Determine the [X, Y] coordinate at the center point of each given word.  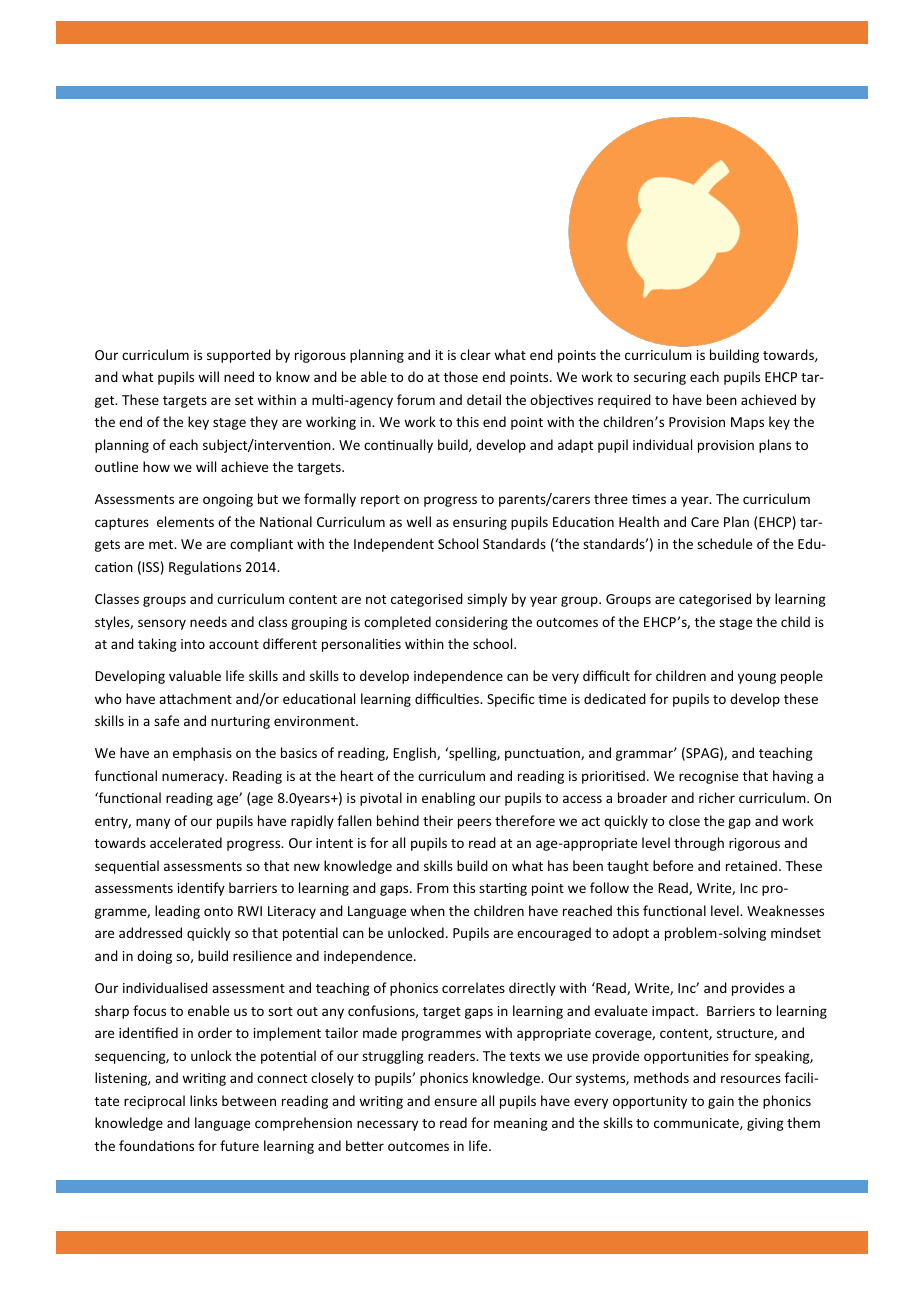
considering [471, 623]
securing [660, 378]
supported [239, 356]
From [433, 888]
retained [751, 865]
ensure [455, 1102]
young [757, 678]
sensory [162, 624]
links [203, 1100]
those [461, 376]
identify [201, 889]
